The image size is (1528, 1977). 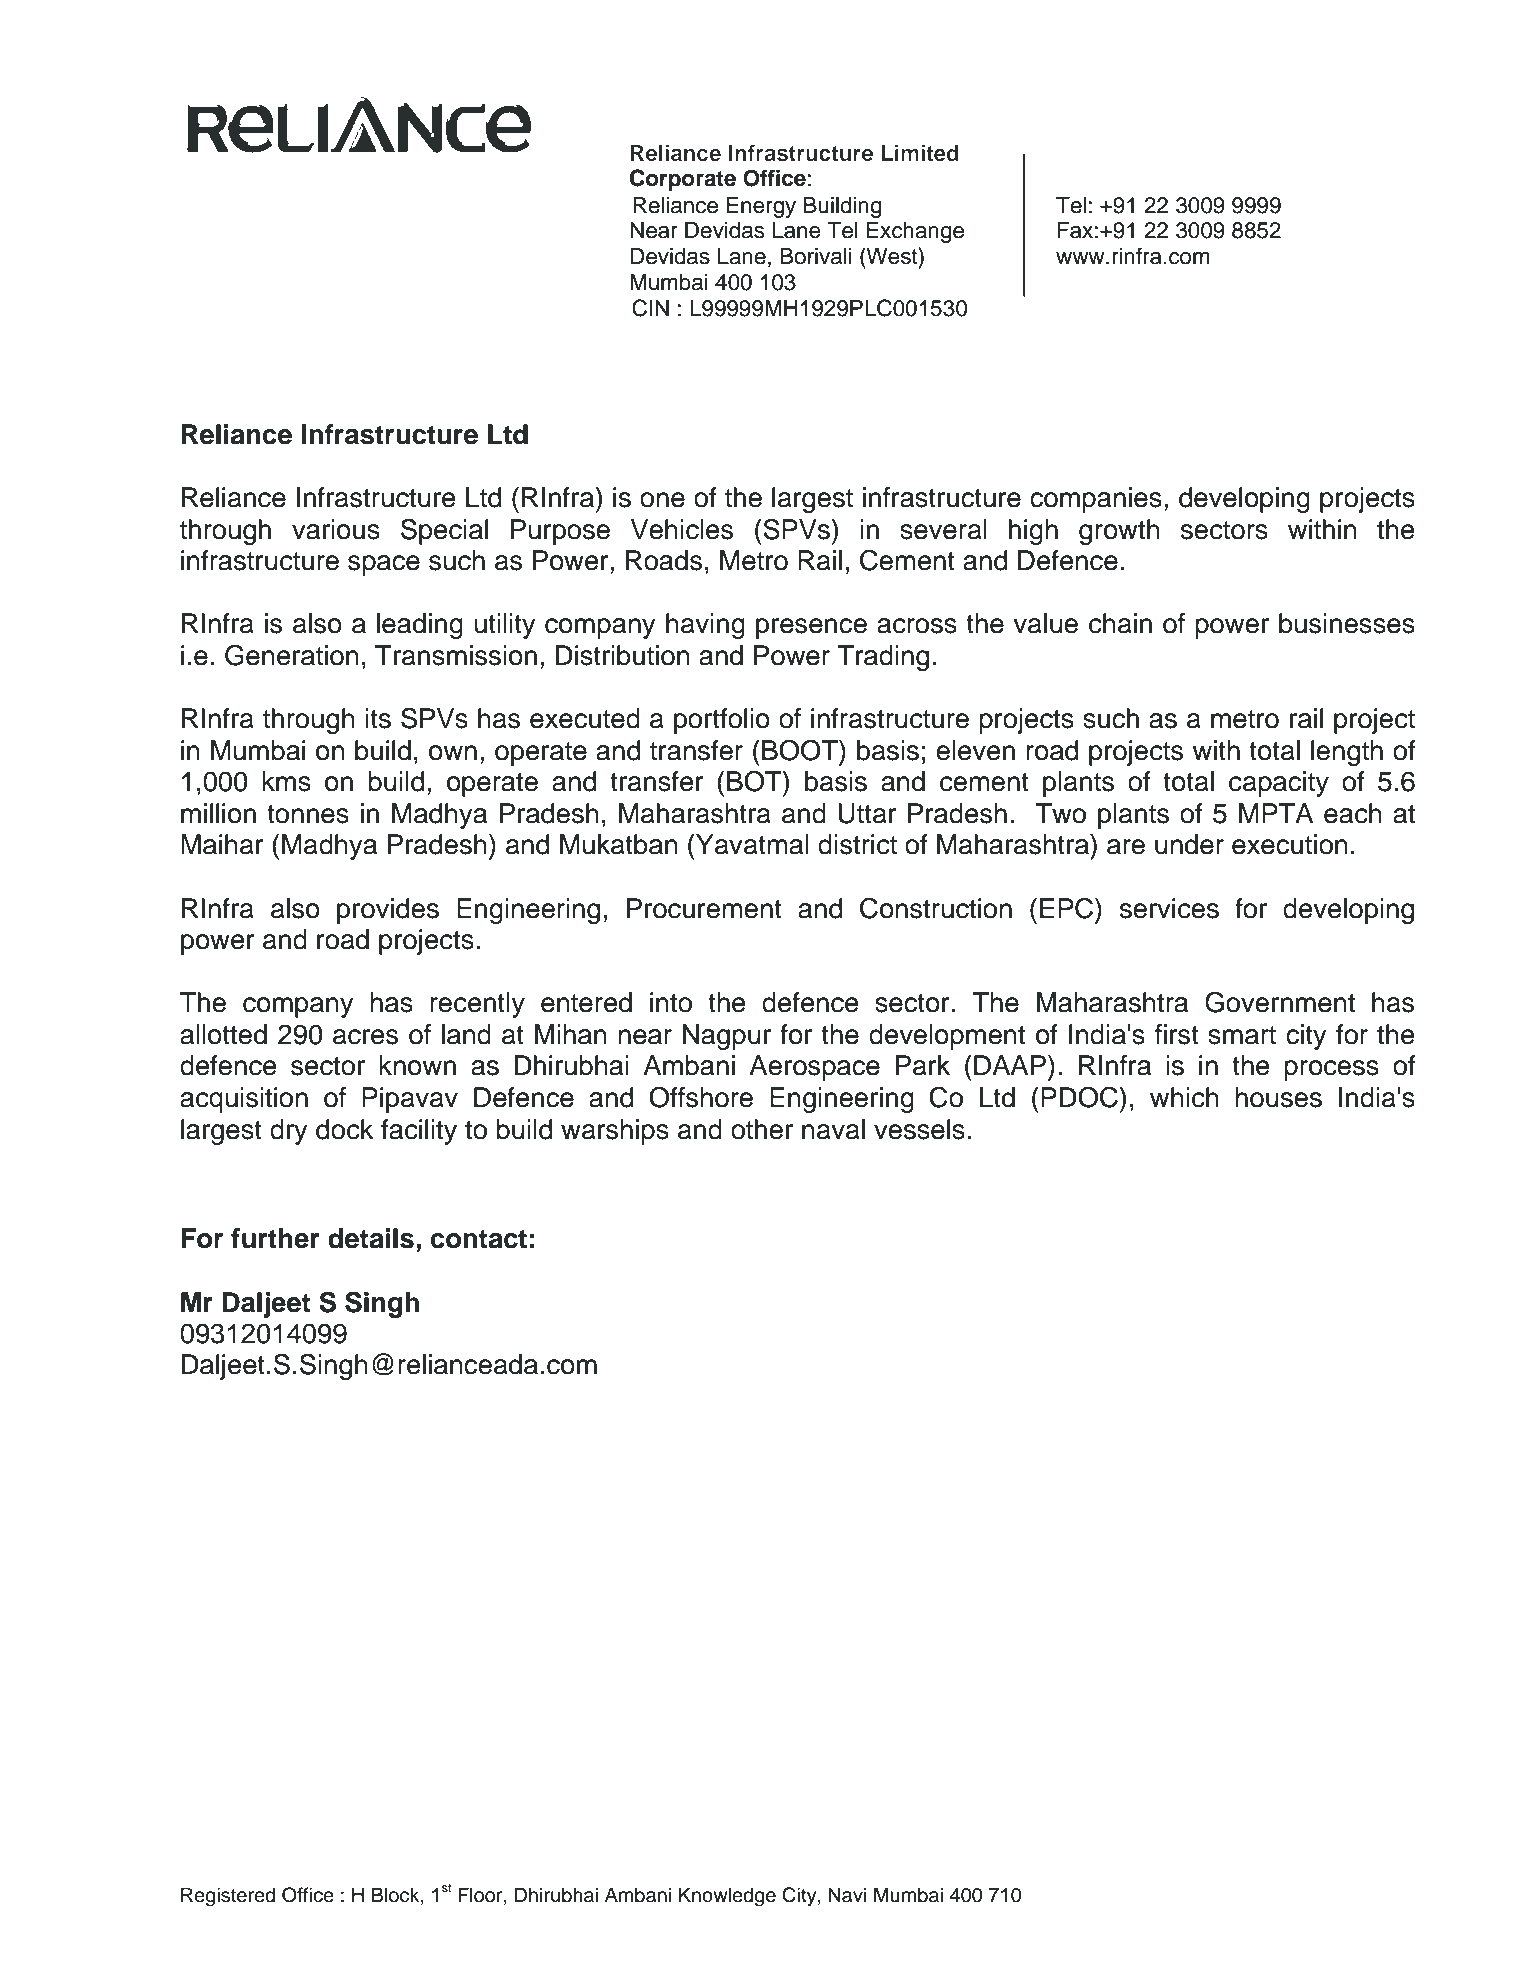 I want to click on Registered, so click(x=228, y=1897).
